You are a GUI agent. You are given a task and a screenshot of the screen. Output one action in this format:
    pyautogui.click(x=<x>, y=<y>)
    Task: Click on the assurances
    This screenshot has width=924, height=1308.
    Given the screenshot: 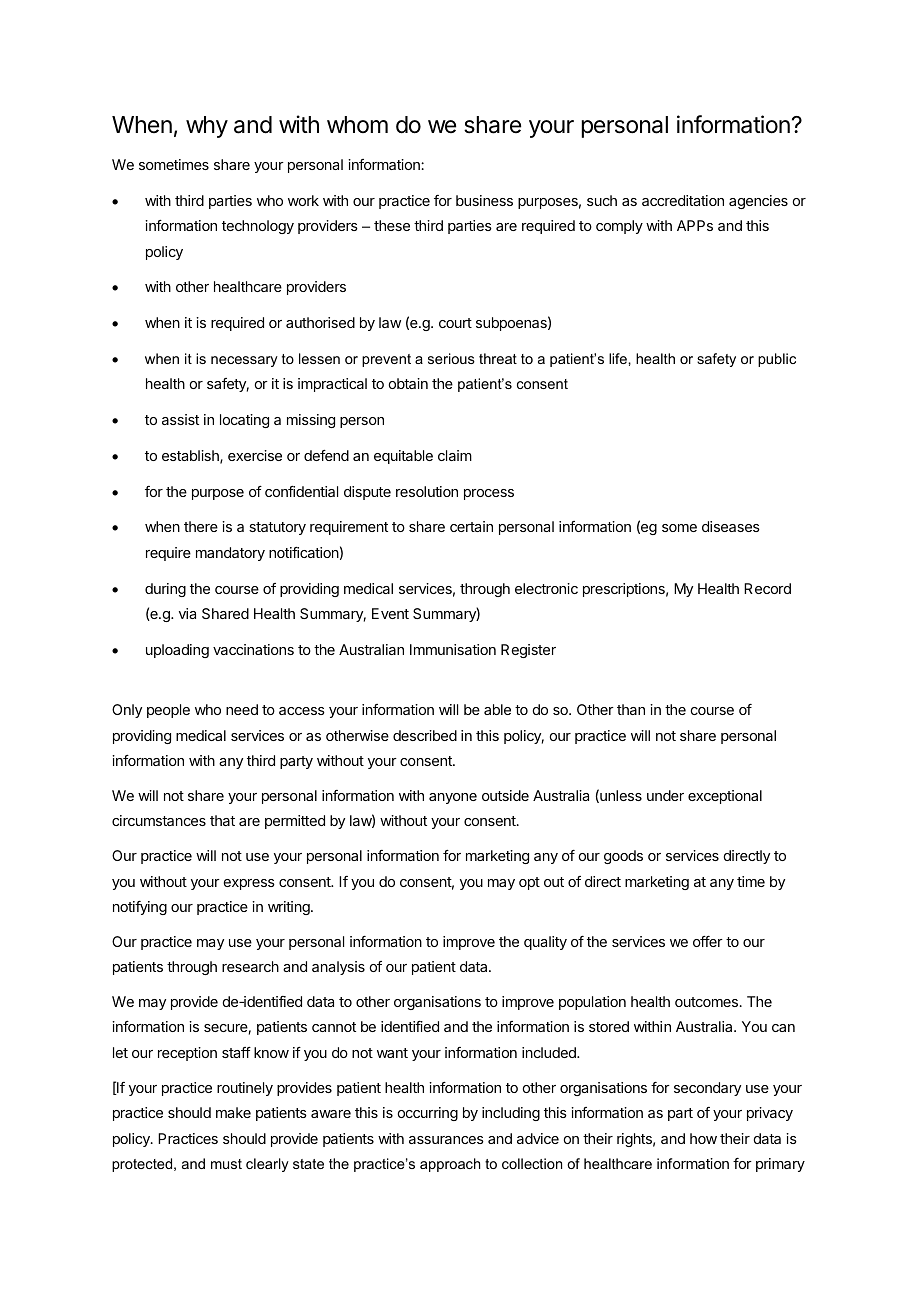 What is the action you would take?
    pyautogui.click(x=446, y=1140)
